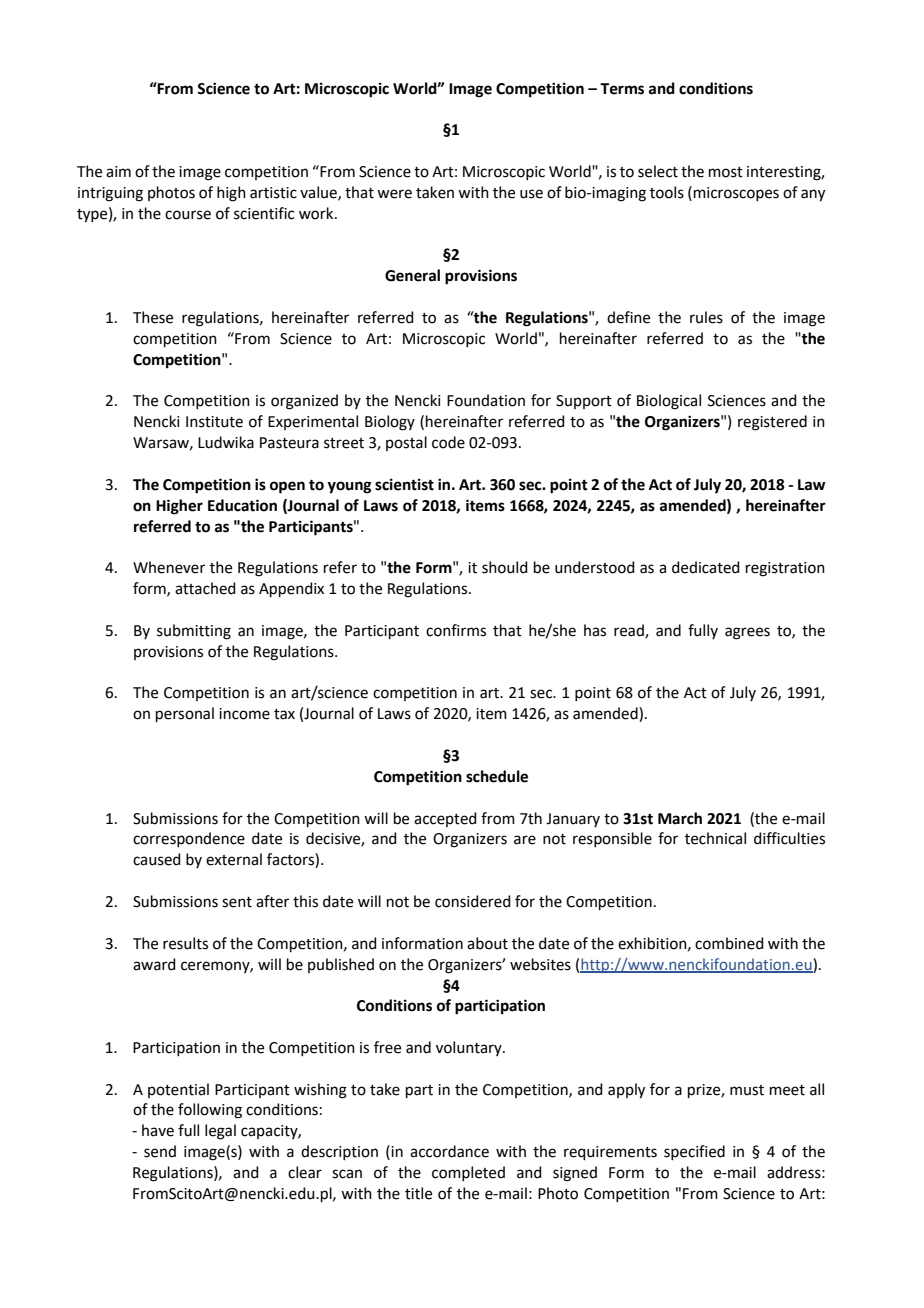  I want to click on most, so click(726, 172).
